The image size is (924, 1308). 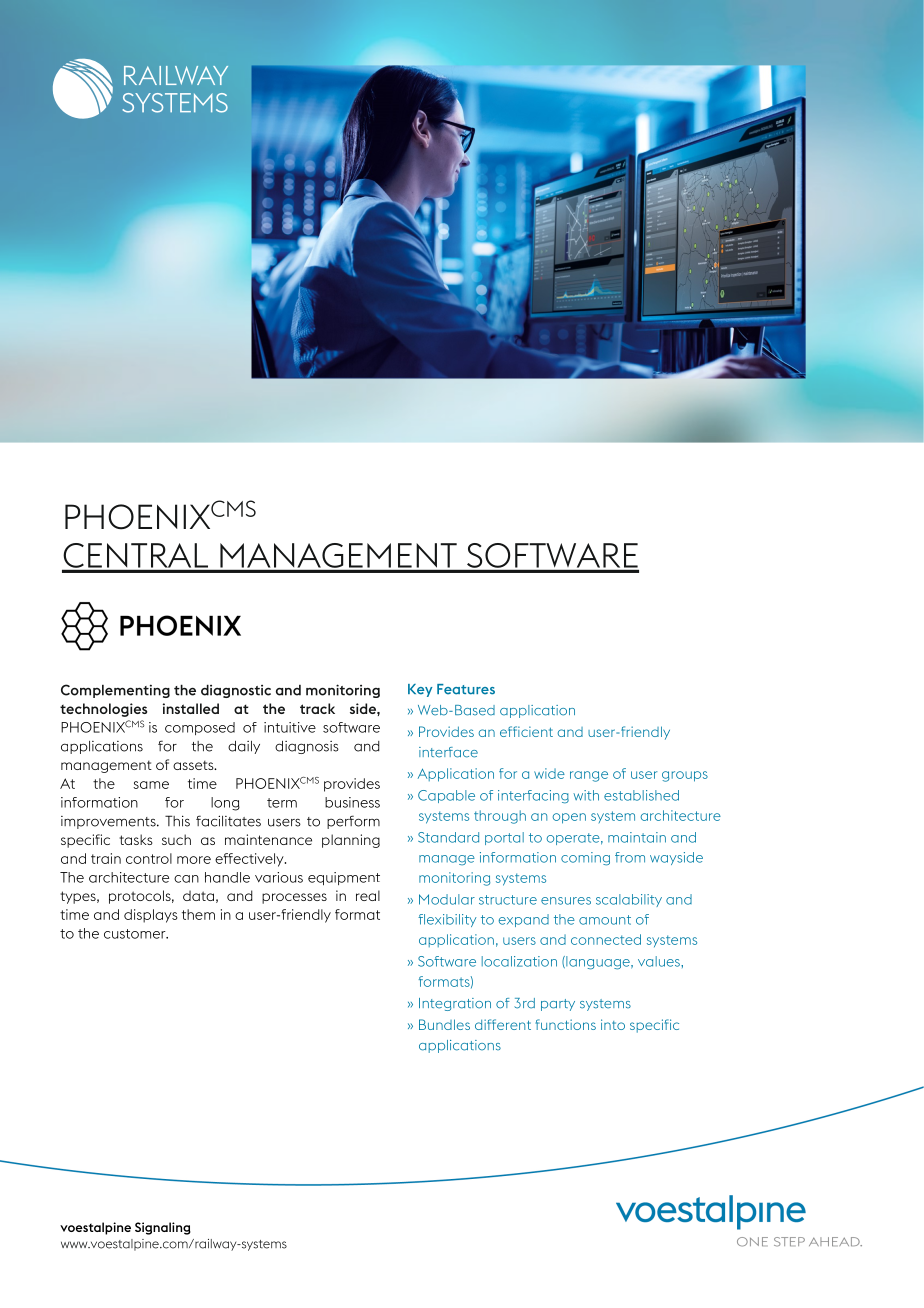 I want to click on installed, so click(x=191, y=708).
